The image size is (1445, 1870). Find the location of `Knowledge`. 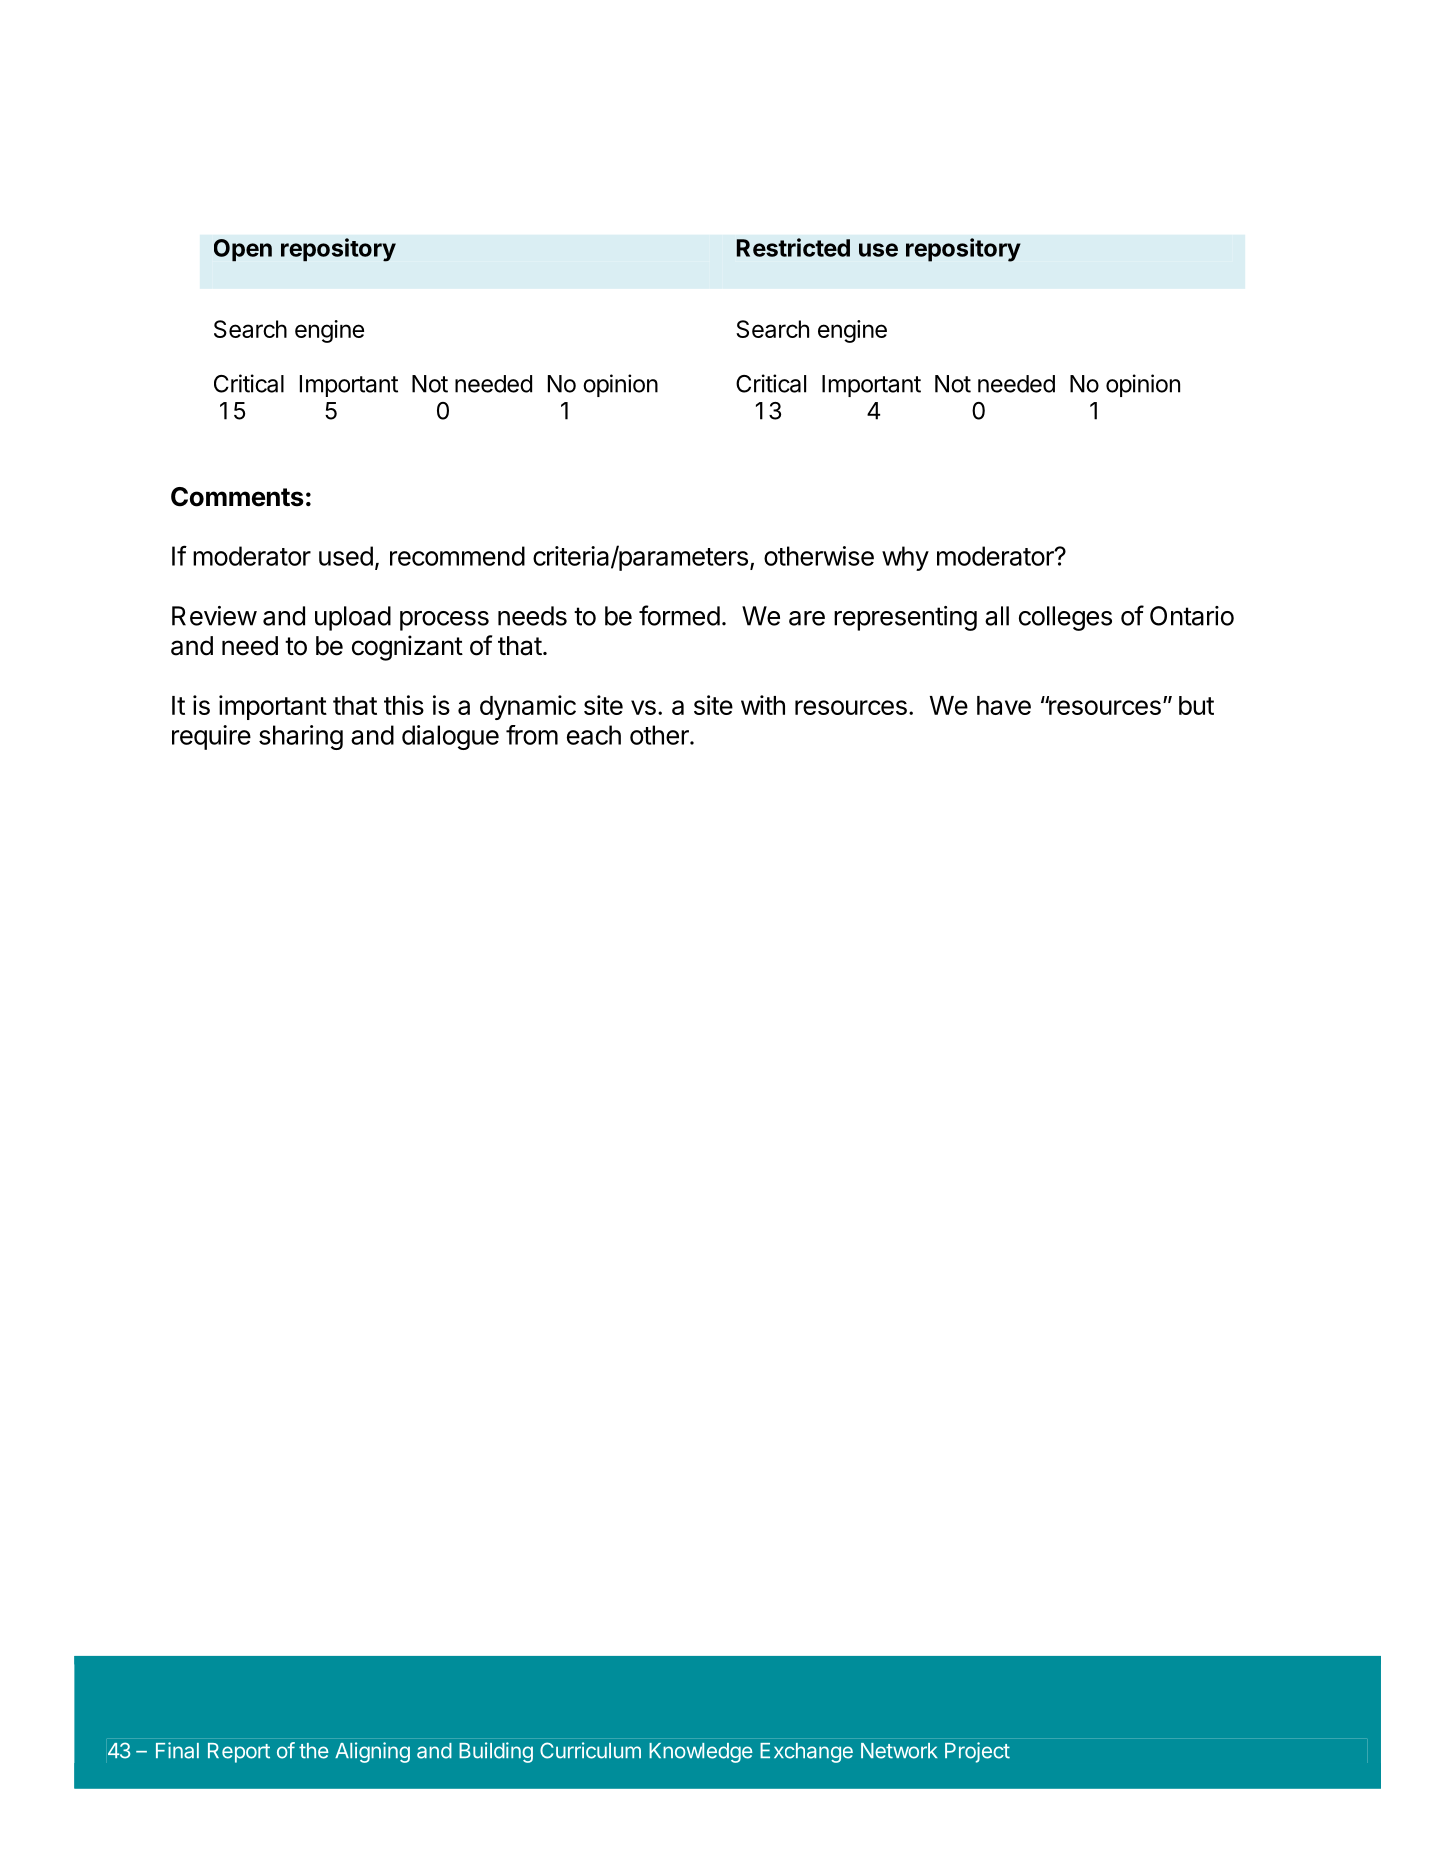

Knowledge is located at coordinates (701, 1753).
